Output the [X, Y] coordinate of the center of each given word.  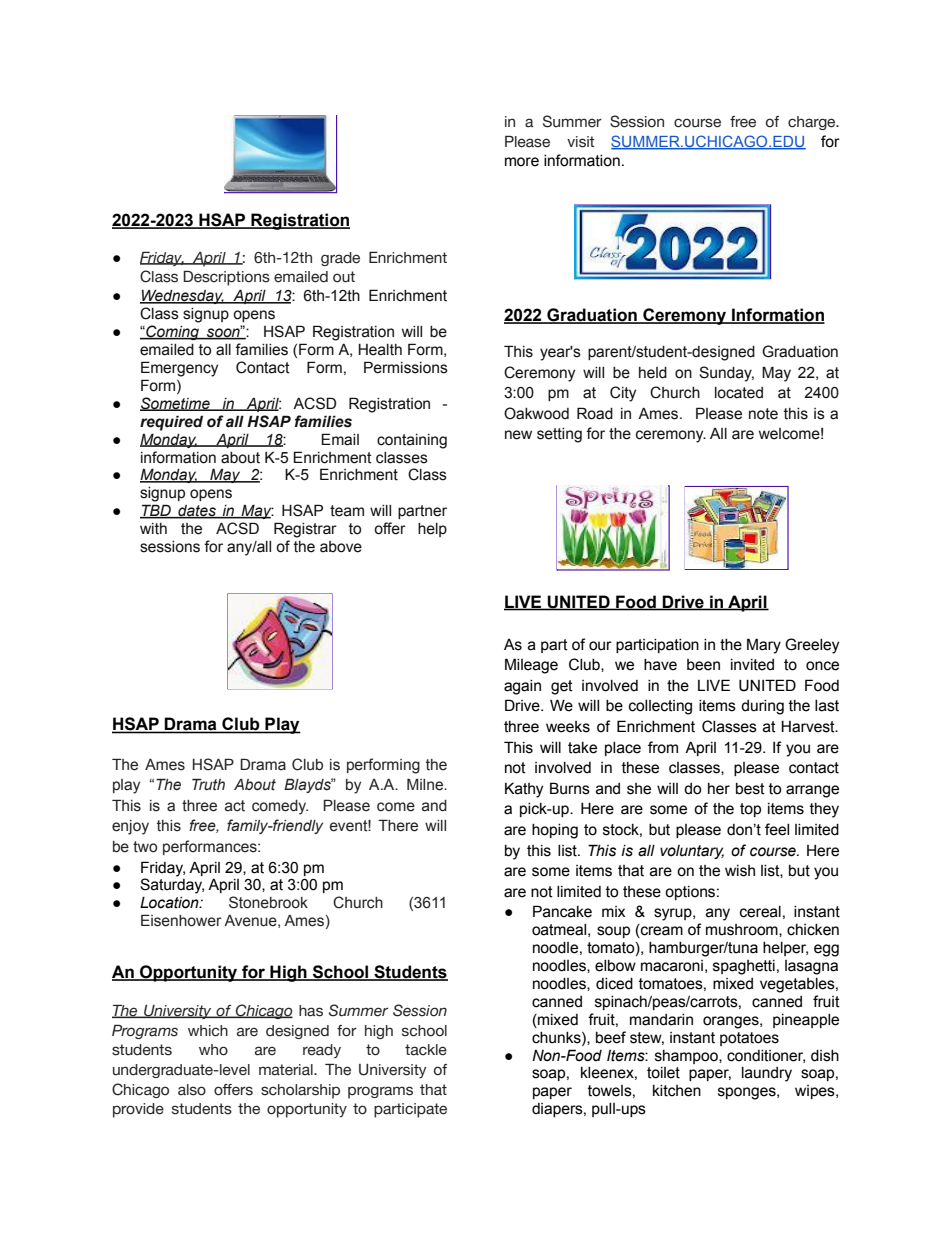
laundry [767, 1074]
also [192, 1090]
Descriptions [226, 278]
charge [813, 123]
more [522, 162]
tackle [426, 1050]
